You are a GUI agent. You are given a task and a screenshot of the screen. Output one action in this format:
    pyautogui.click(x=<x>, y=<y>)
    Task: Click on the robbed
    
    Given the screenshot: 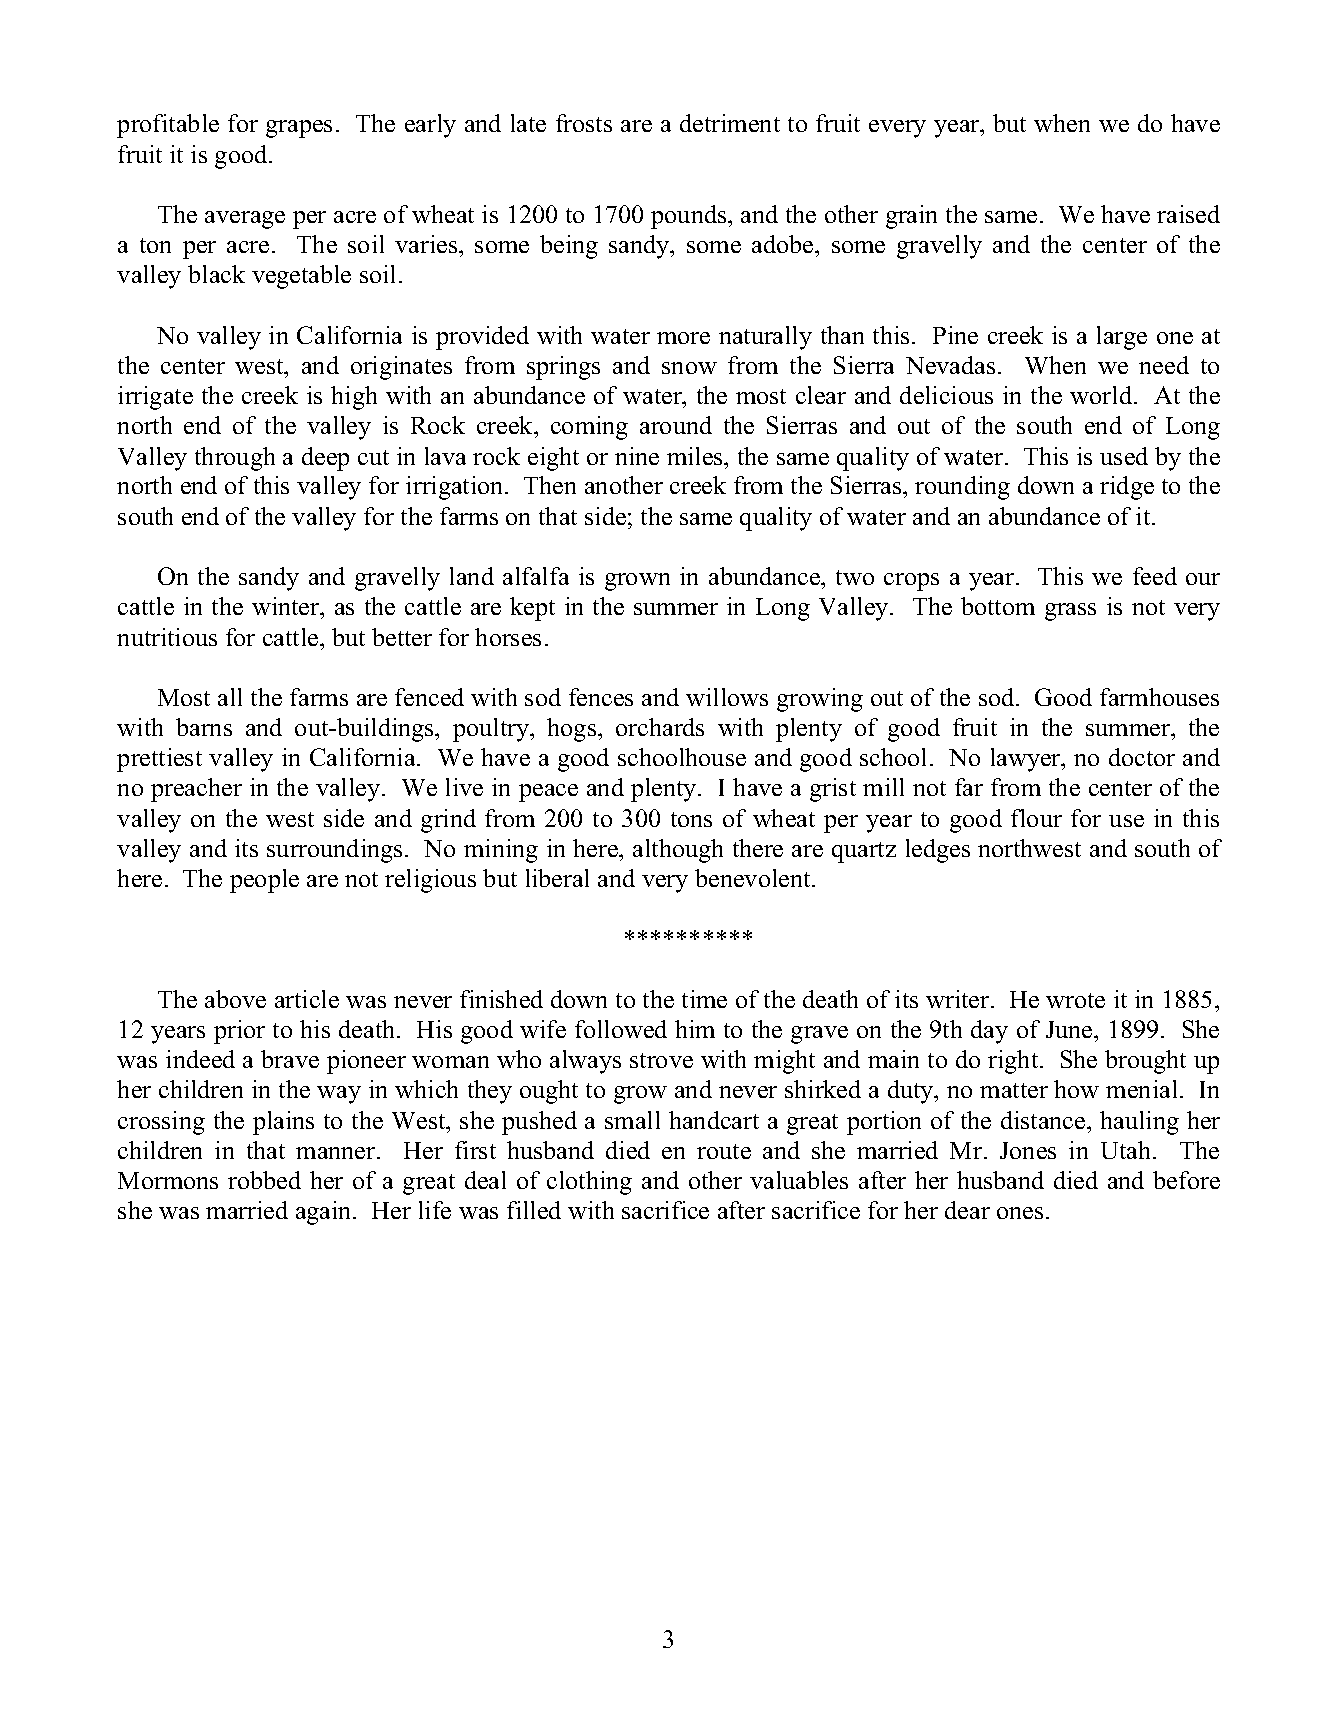 What is the action you would take?
    pyautogui.click(x=264, y=1180)
